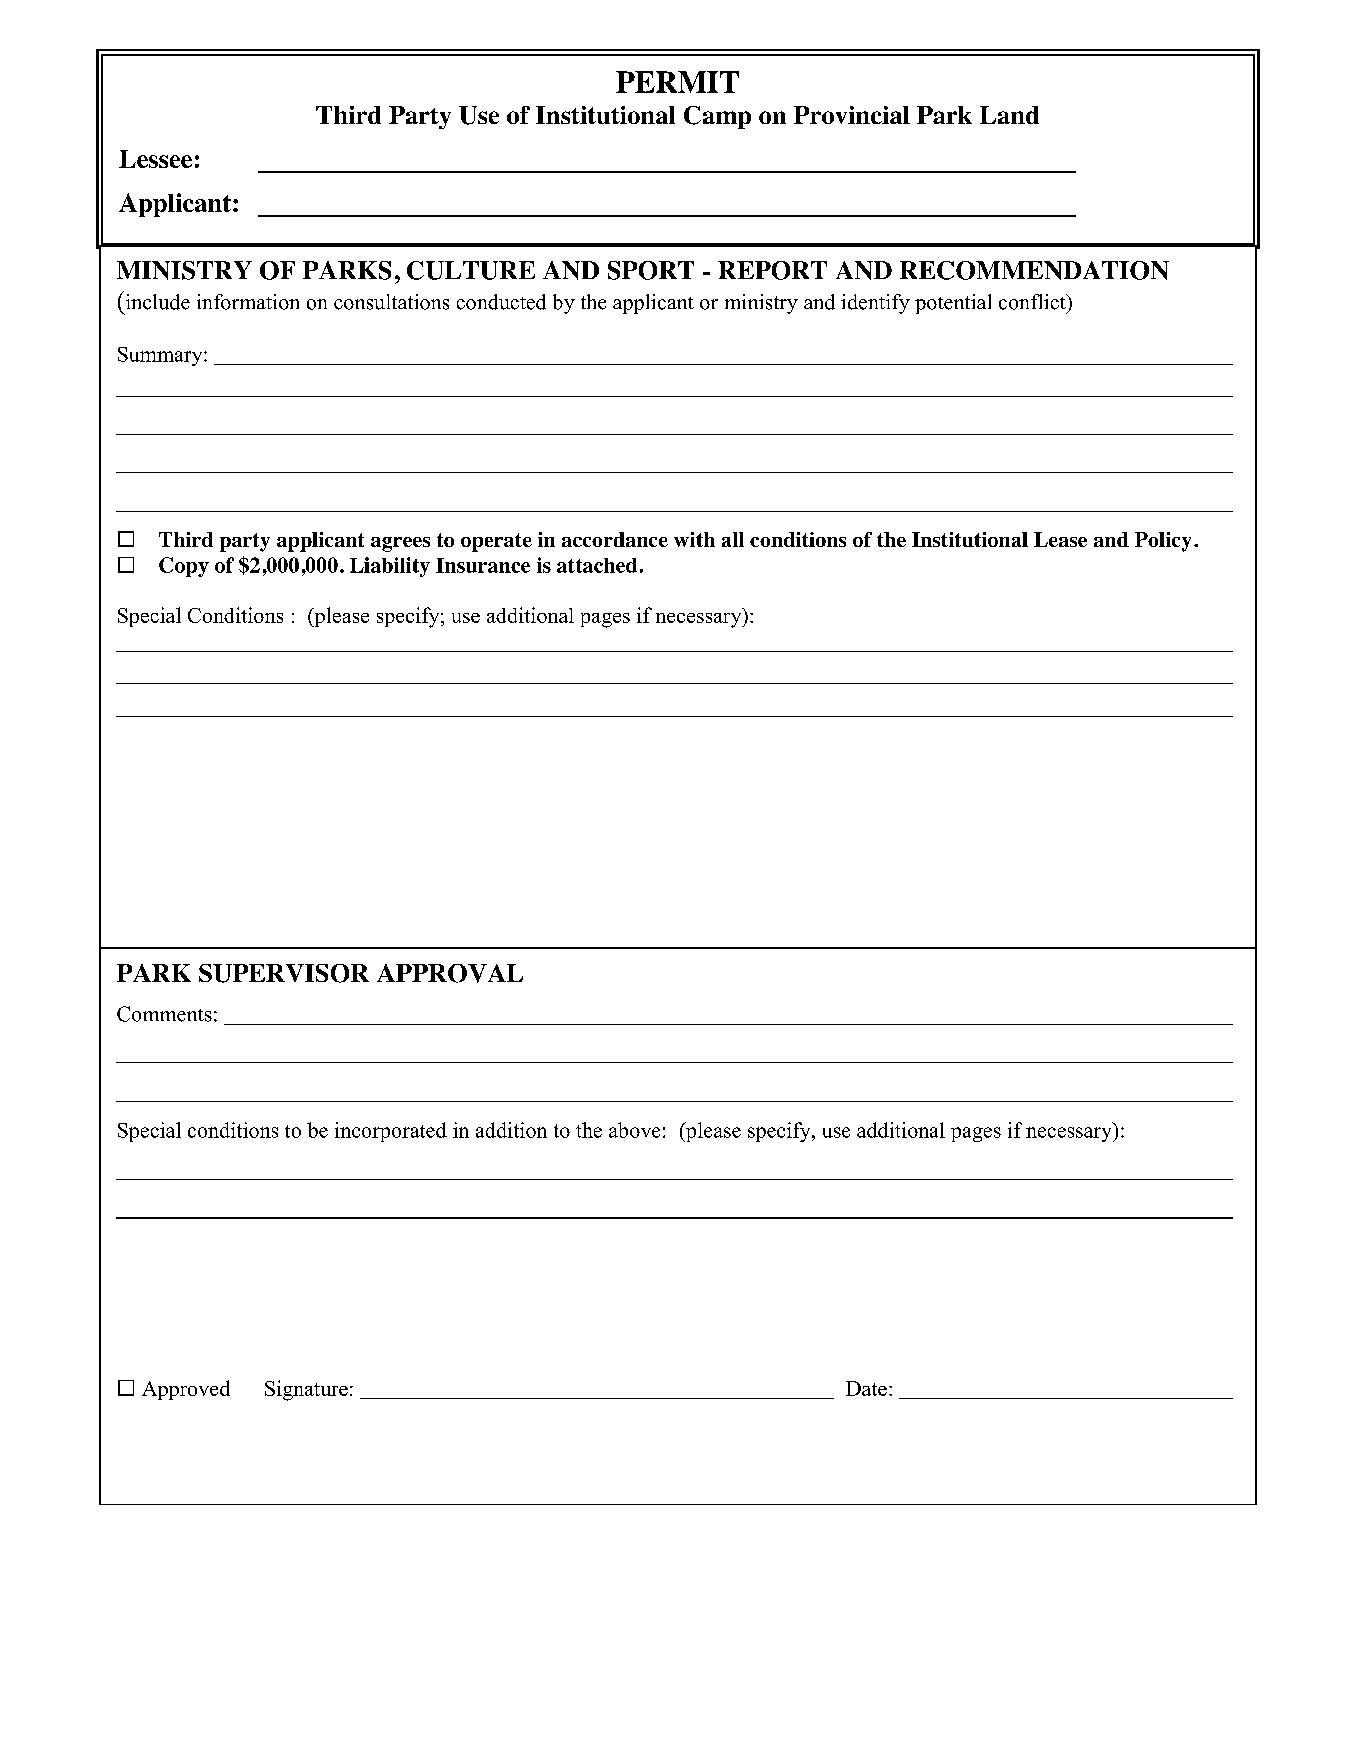 The width and height of the page is (1356, 1755). I want to click on Land, so click(1009, 115).
